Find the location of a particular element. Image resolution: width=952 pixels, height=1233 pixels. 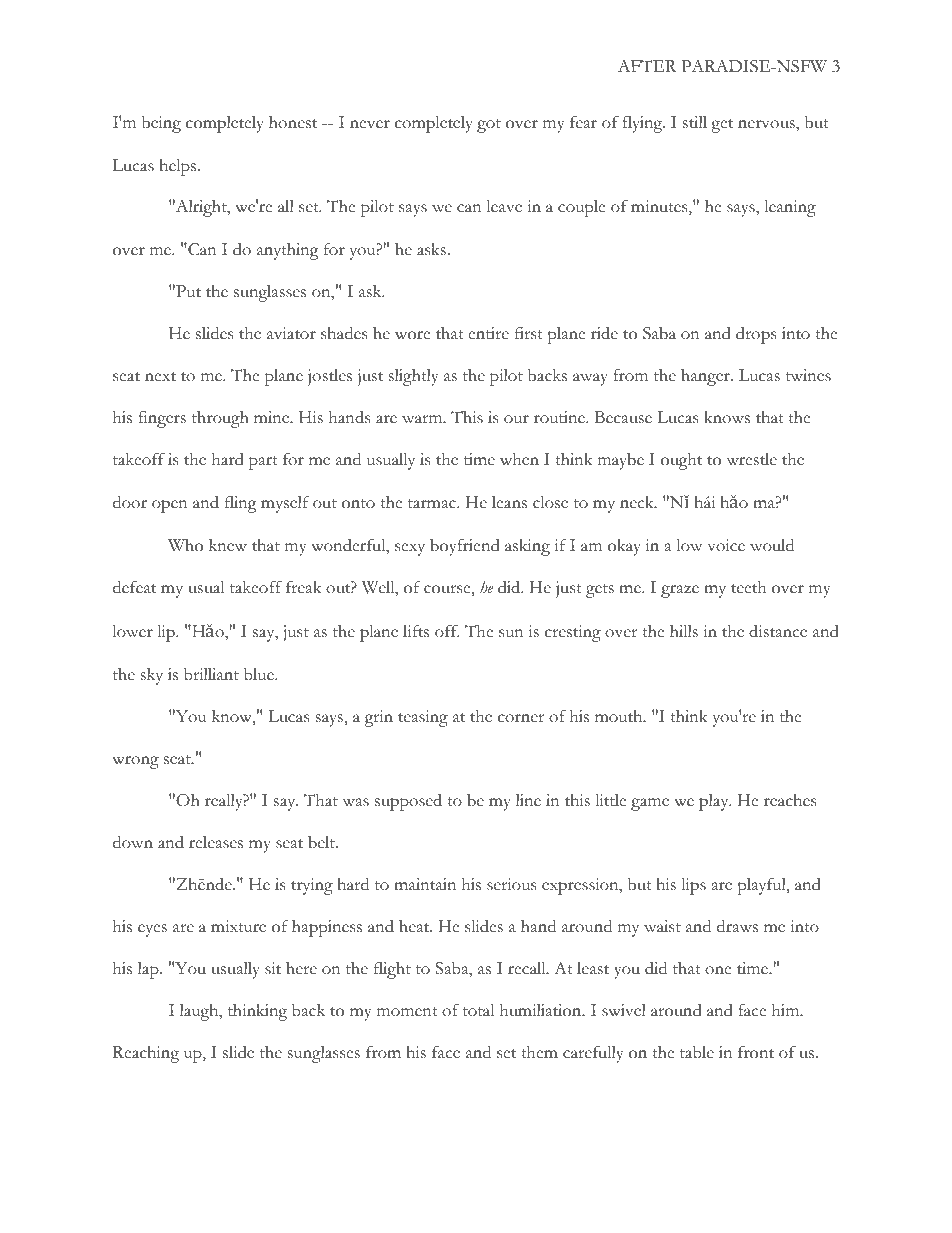

voice is located at coordinates (726, 545).
